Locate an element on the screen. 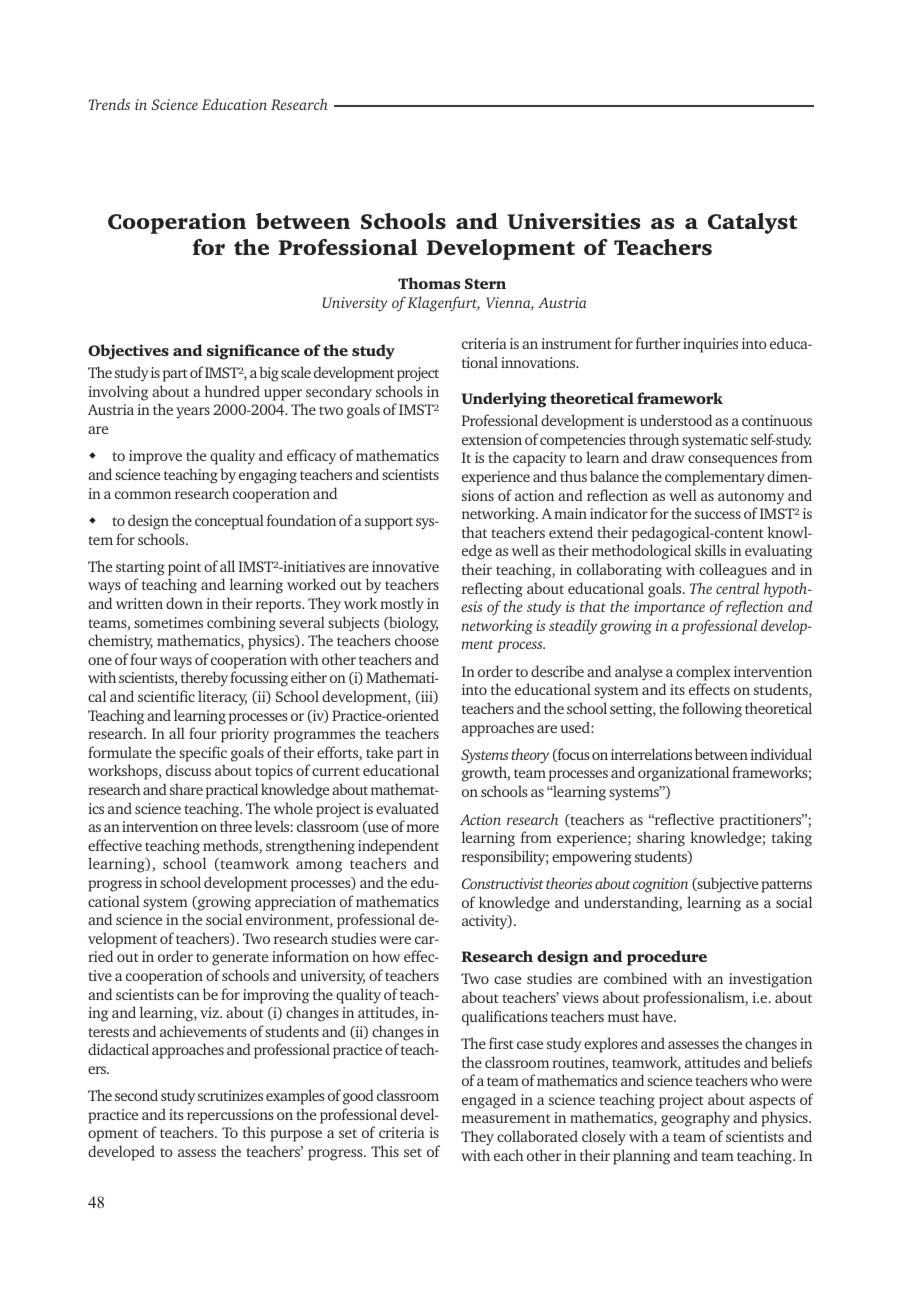 Image resolution: width=924 pixels, height=1308 pixels. inquiries is located at coordinates (710, 345).
